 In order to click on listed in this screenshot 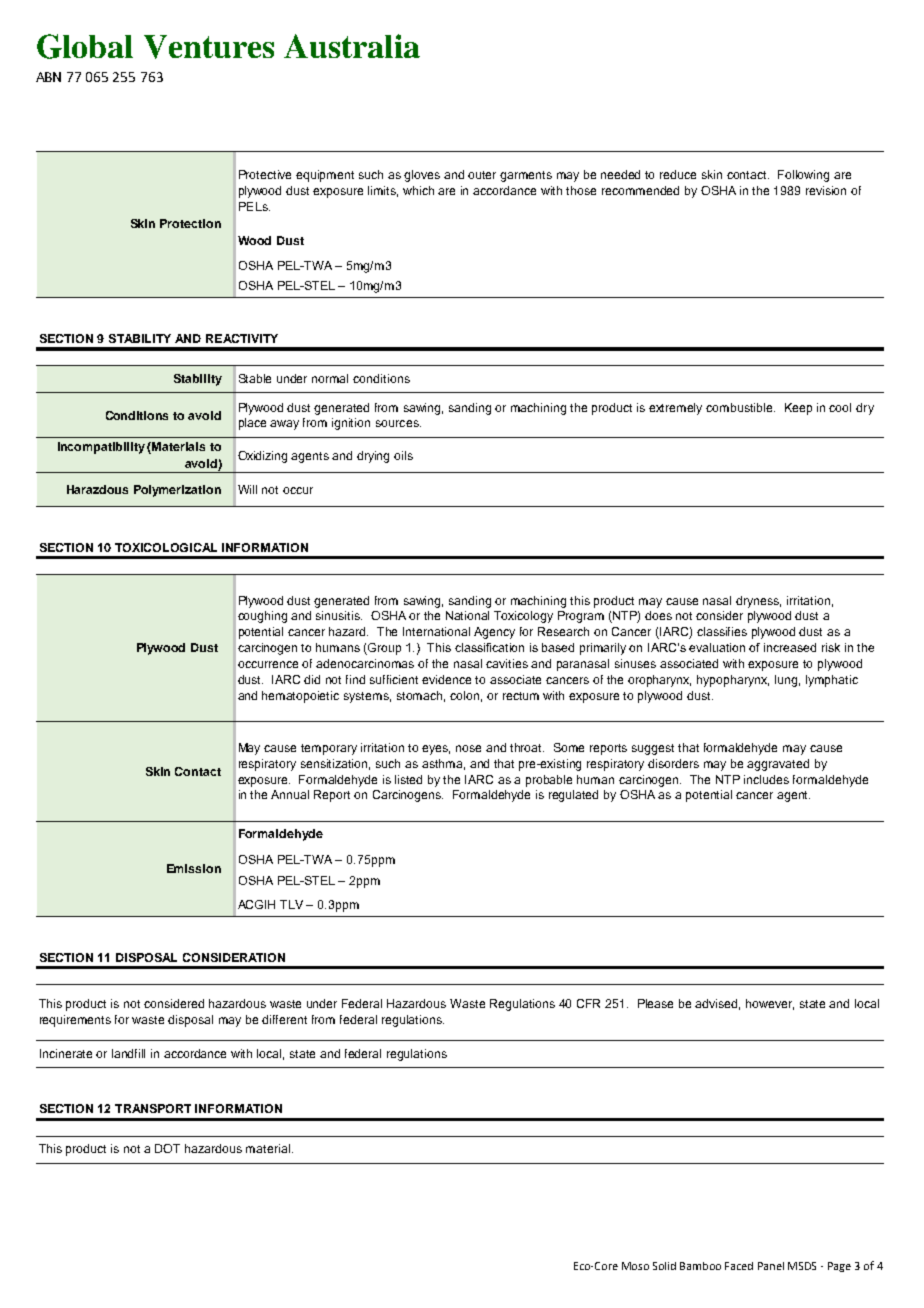, I will do `click(408, 779)`.
